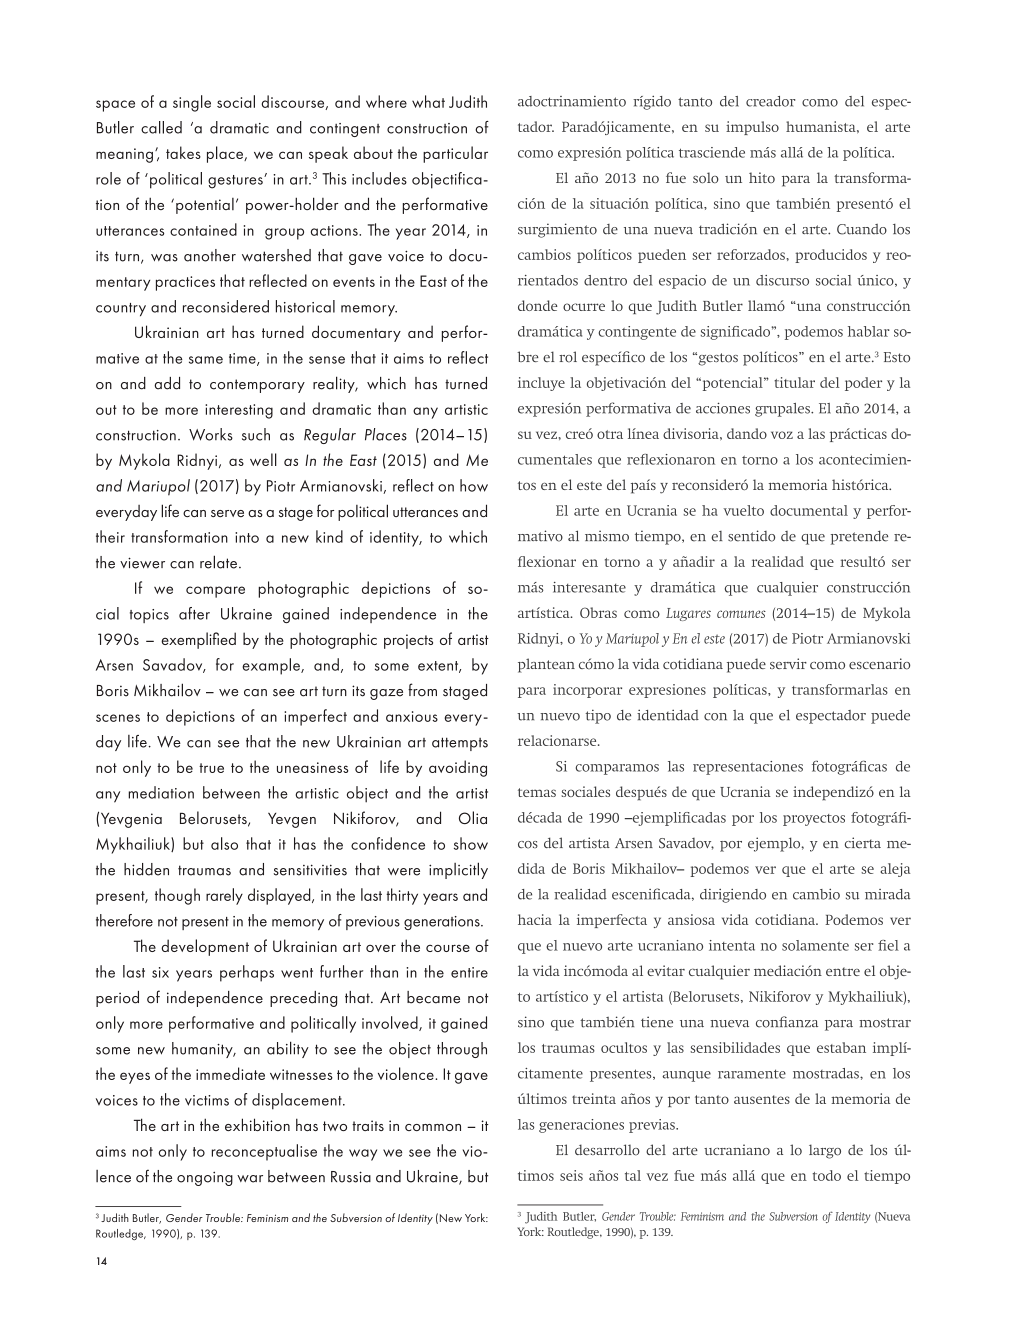 This screenshot has width=1030, height=1333. What do you see at coordinates (205, 947) in the screenshot?
I see `development` at bounding box center [205, 947].
